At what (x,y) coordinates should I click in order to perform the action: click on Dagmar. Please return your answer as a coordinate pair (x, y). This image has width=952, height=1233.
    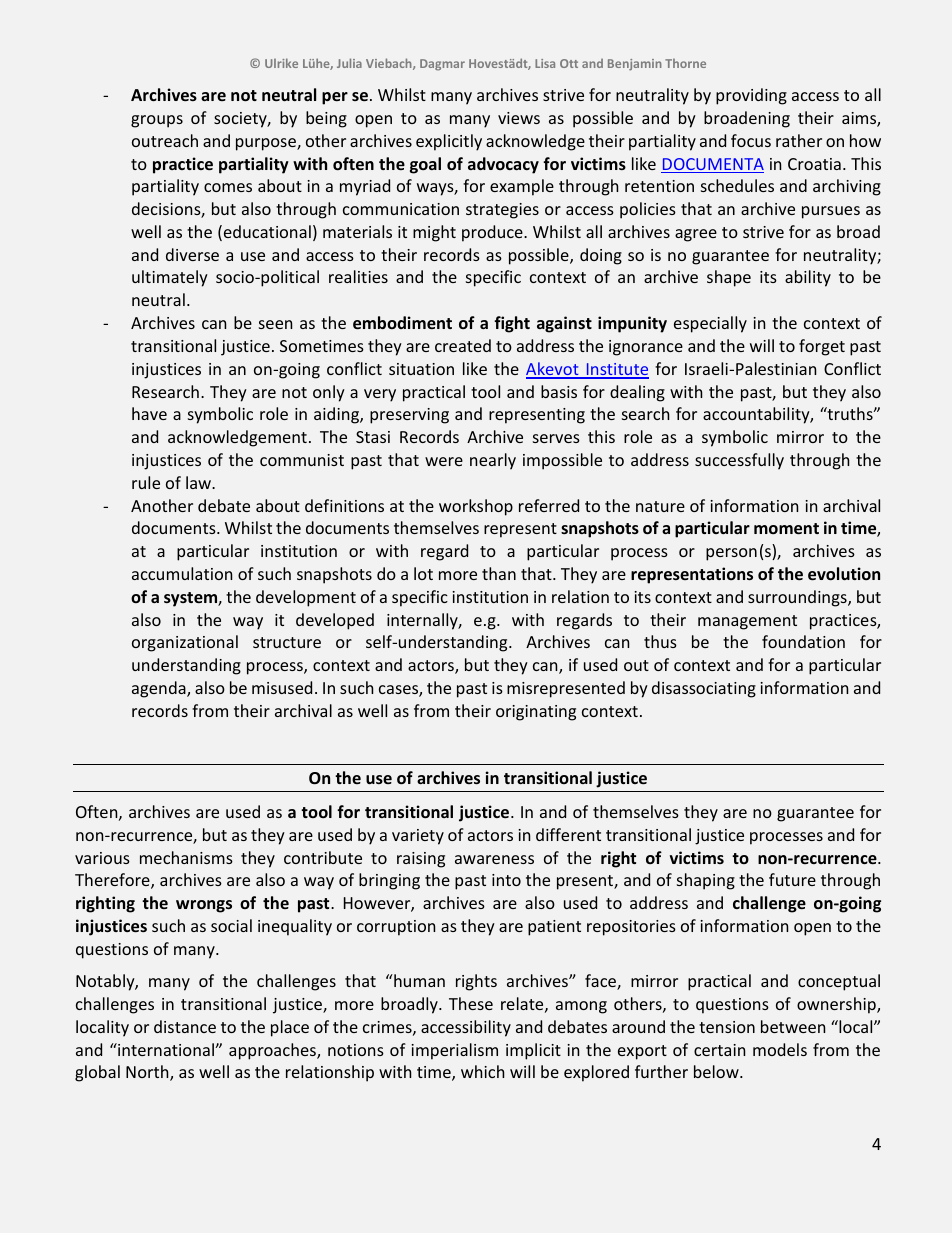
    Looking at the image, I should click on (442, 65).
